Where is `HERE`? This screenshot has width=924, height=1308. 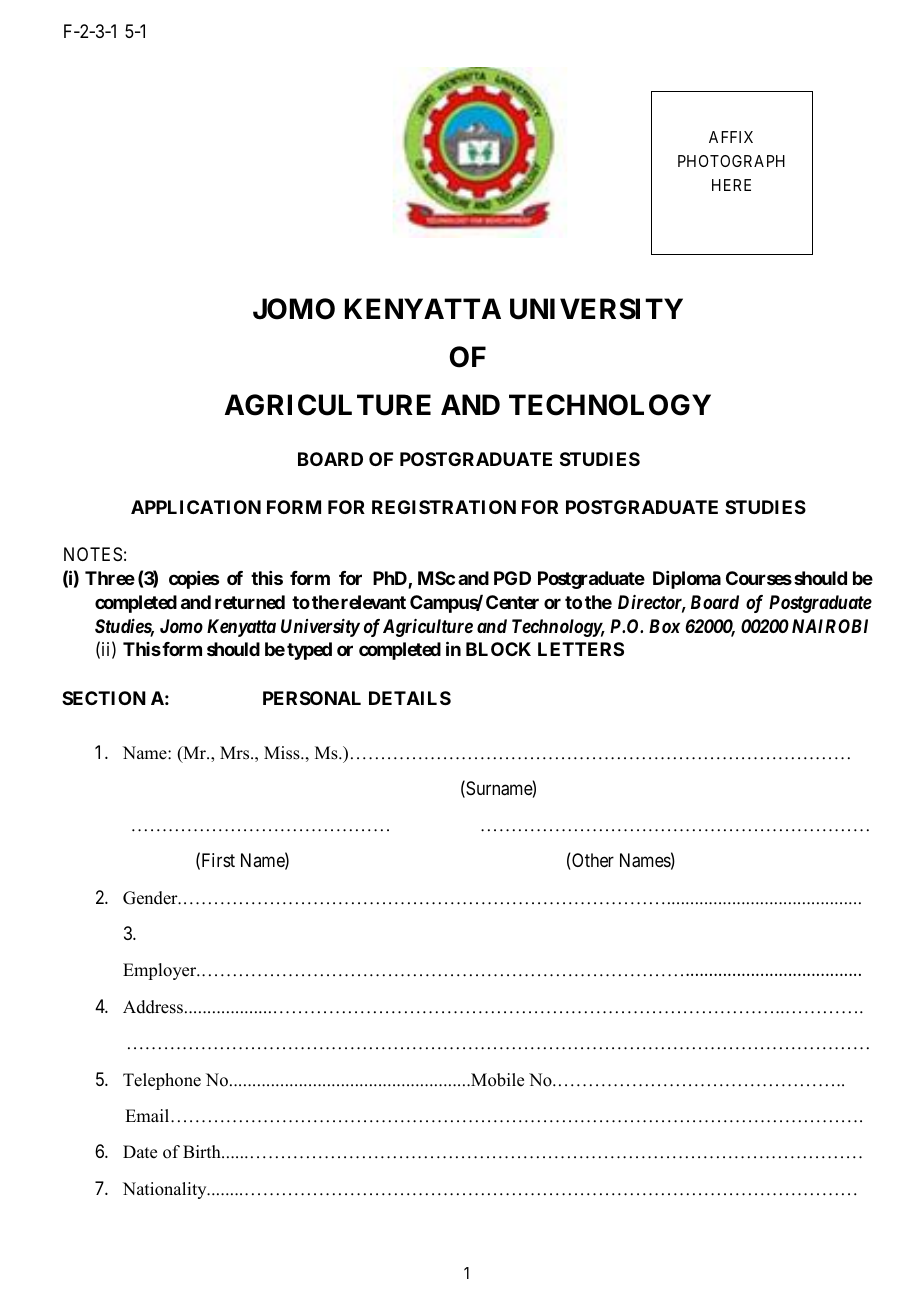 HERE is located at coordinates (731, 185).
